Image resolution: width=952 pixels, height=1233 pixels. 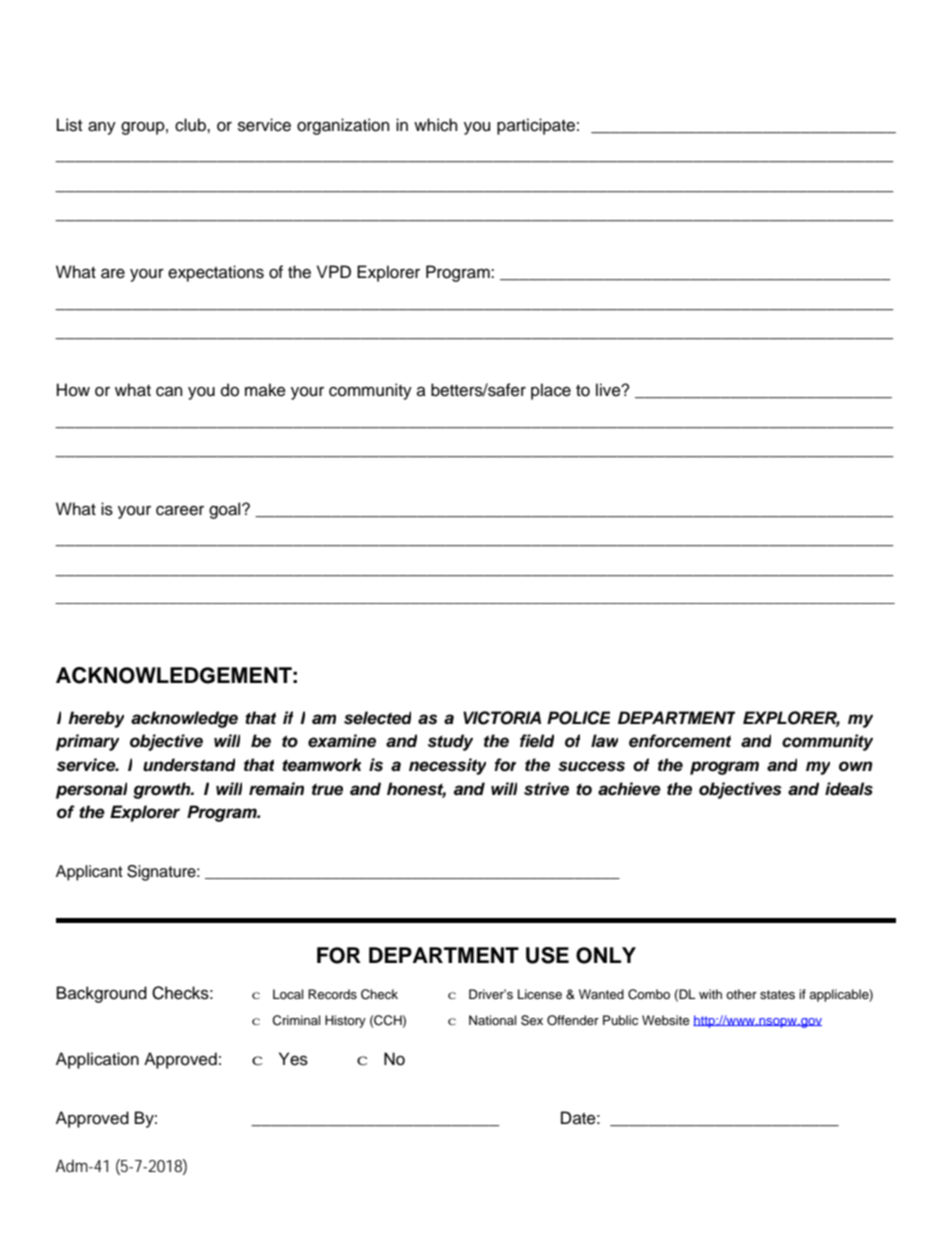 I want to click on POLICE, so click(x=578, y=718).
